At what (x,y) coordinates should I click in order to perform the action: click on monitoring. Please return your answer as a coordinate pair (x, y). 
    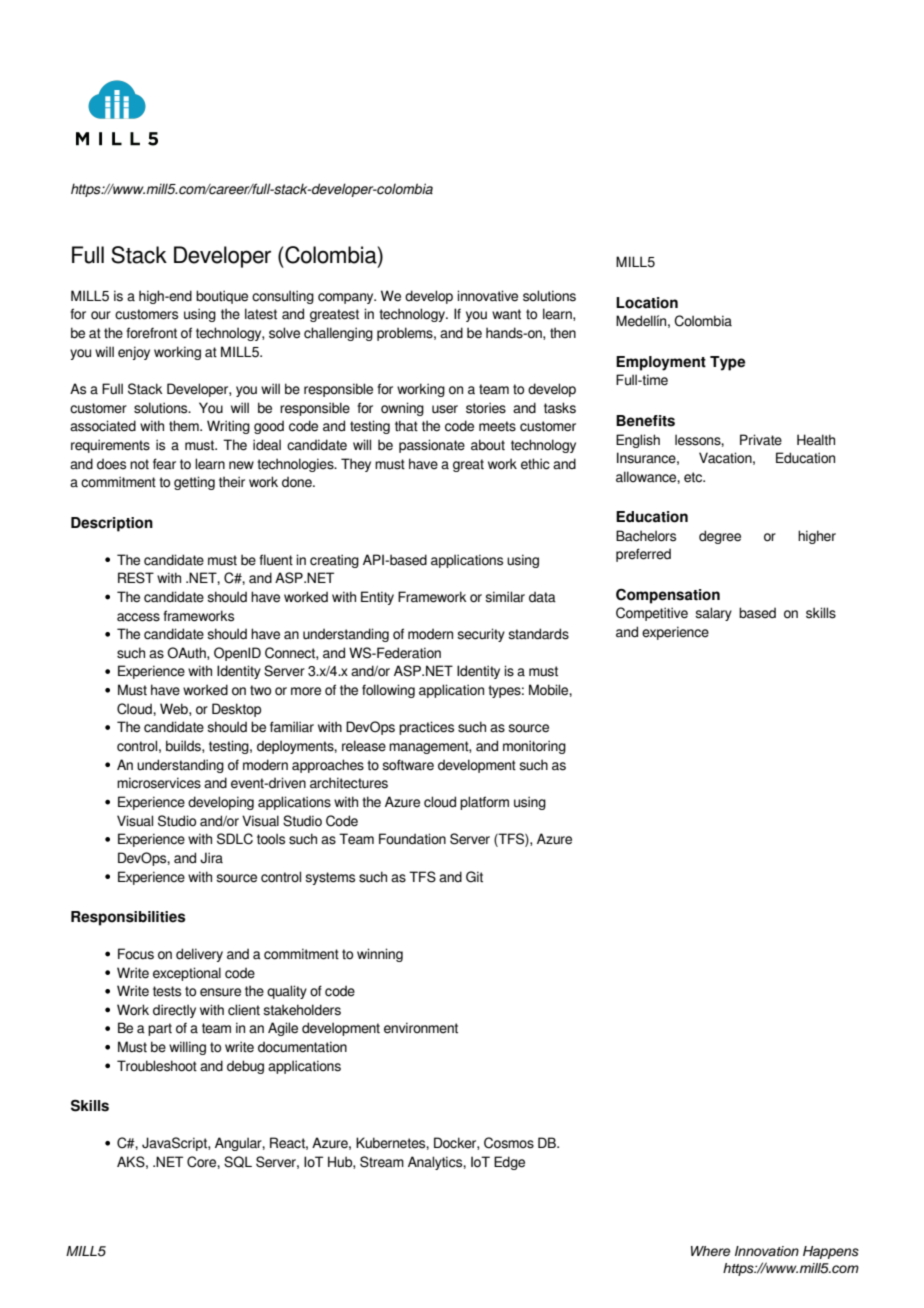
    Looking at the image, I should click on (534, 747).
